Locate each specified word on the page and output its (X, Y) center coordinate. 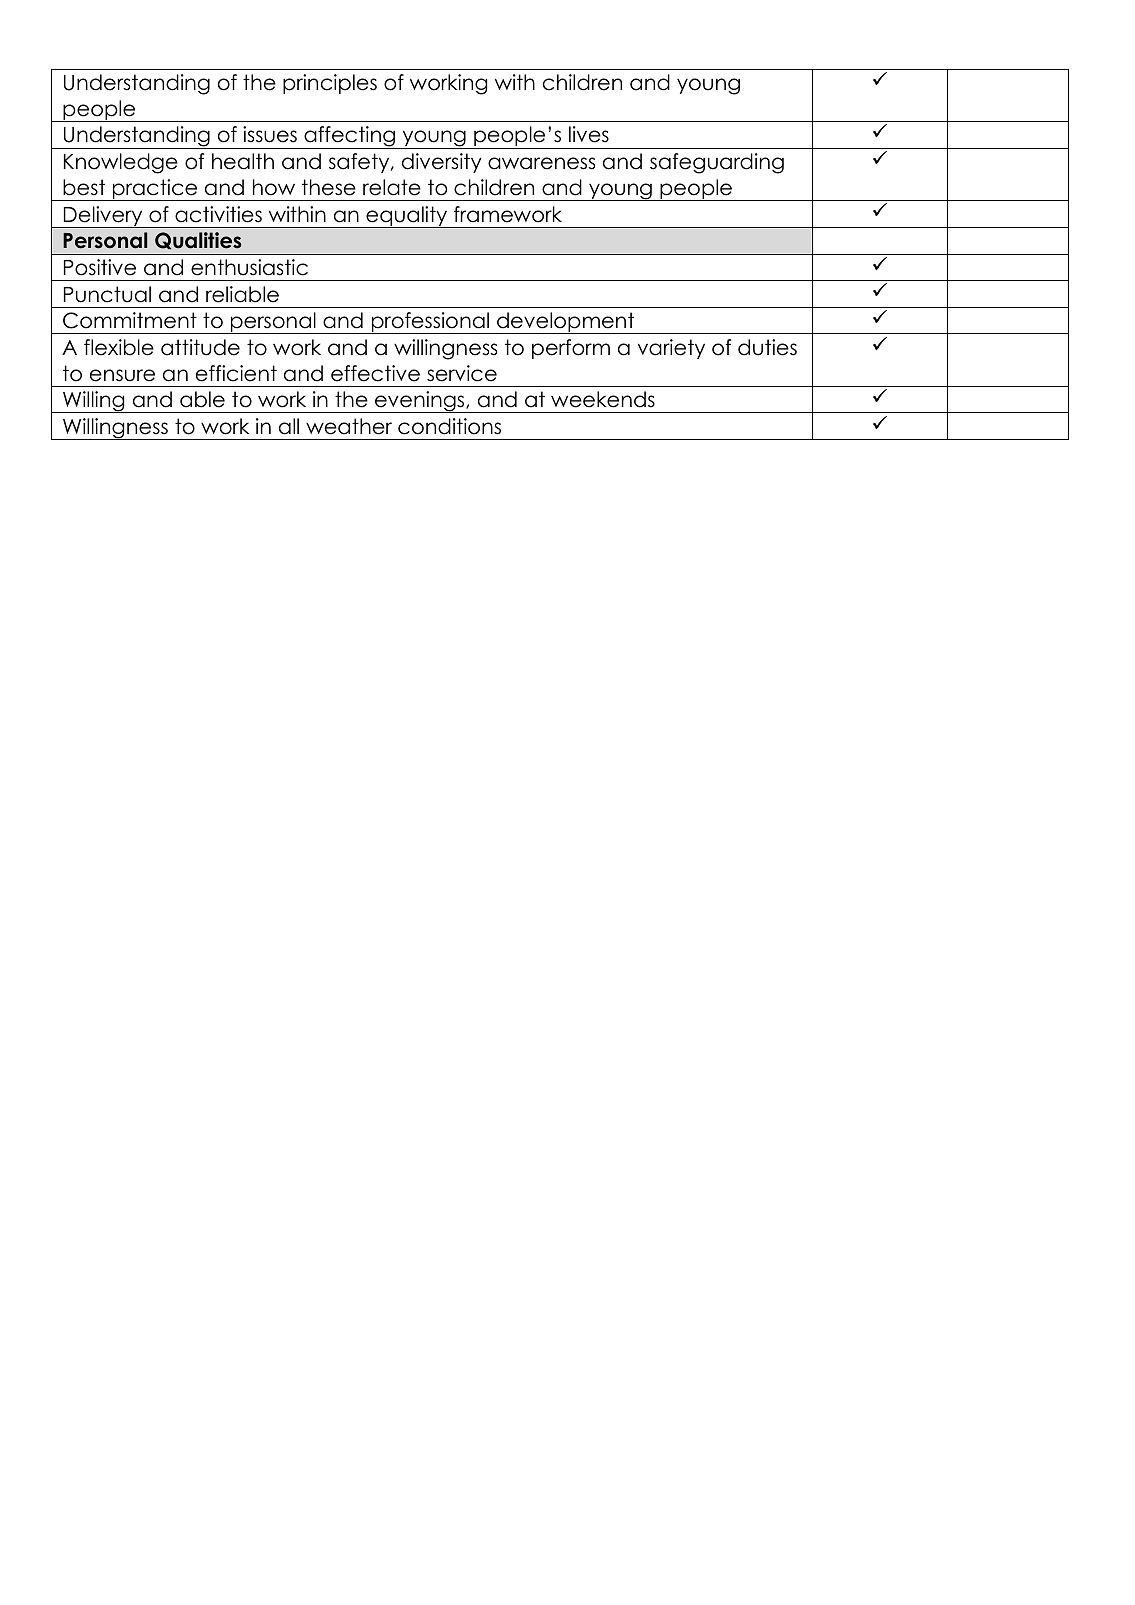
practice (155, 190)
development (566, 323)
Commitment (130, 320)
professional (430, 323)
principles (330, 84)
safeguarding (717, 163)
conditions (449, 426)
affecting (350, 137)
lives (589, 134)
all (289, 426)
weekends (603, 399)
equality (407, 217)
